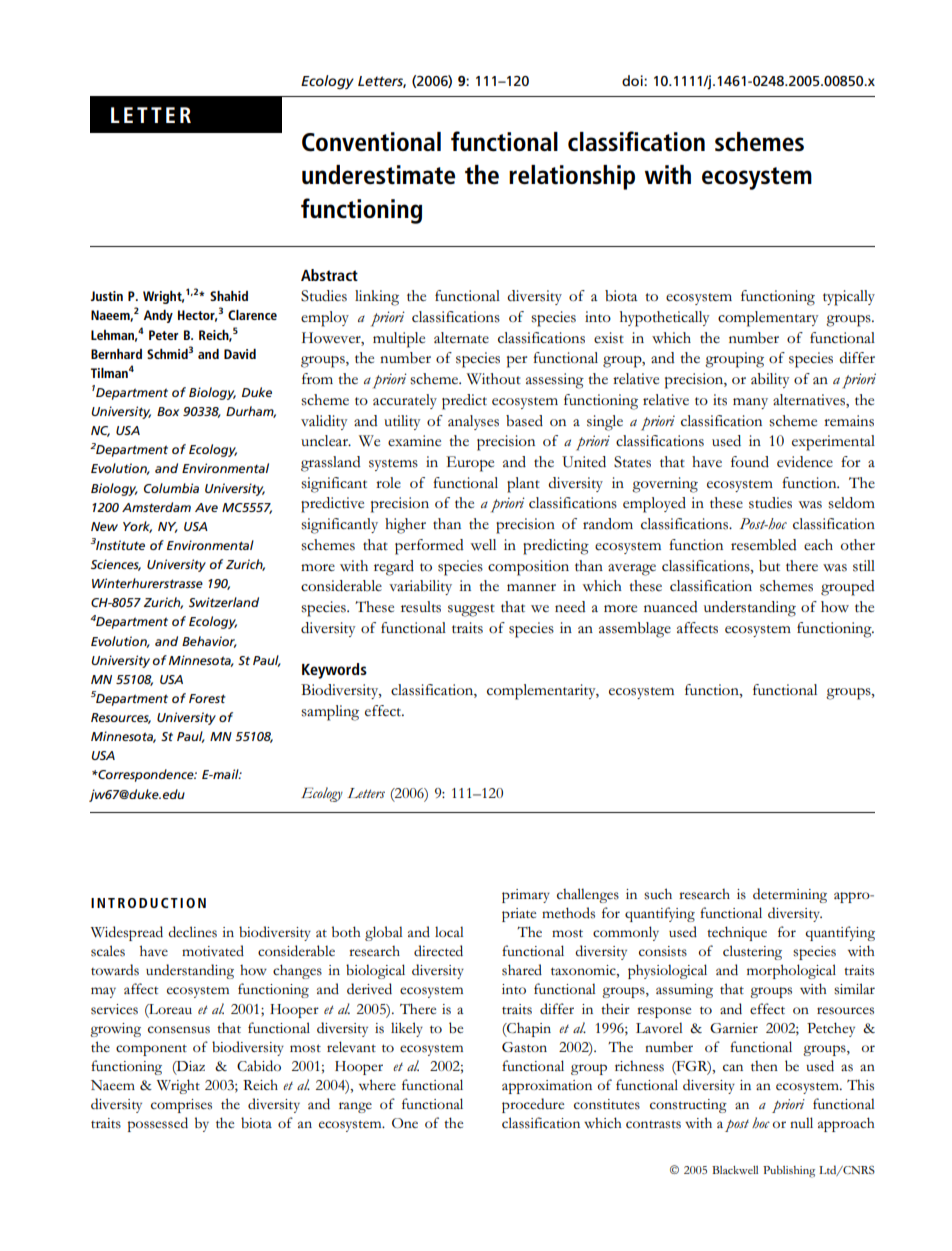  Describe the element at coordinates (790, 895) in the screenshot. I see `determining` at that location.
